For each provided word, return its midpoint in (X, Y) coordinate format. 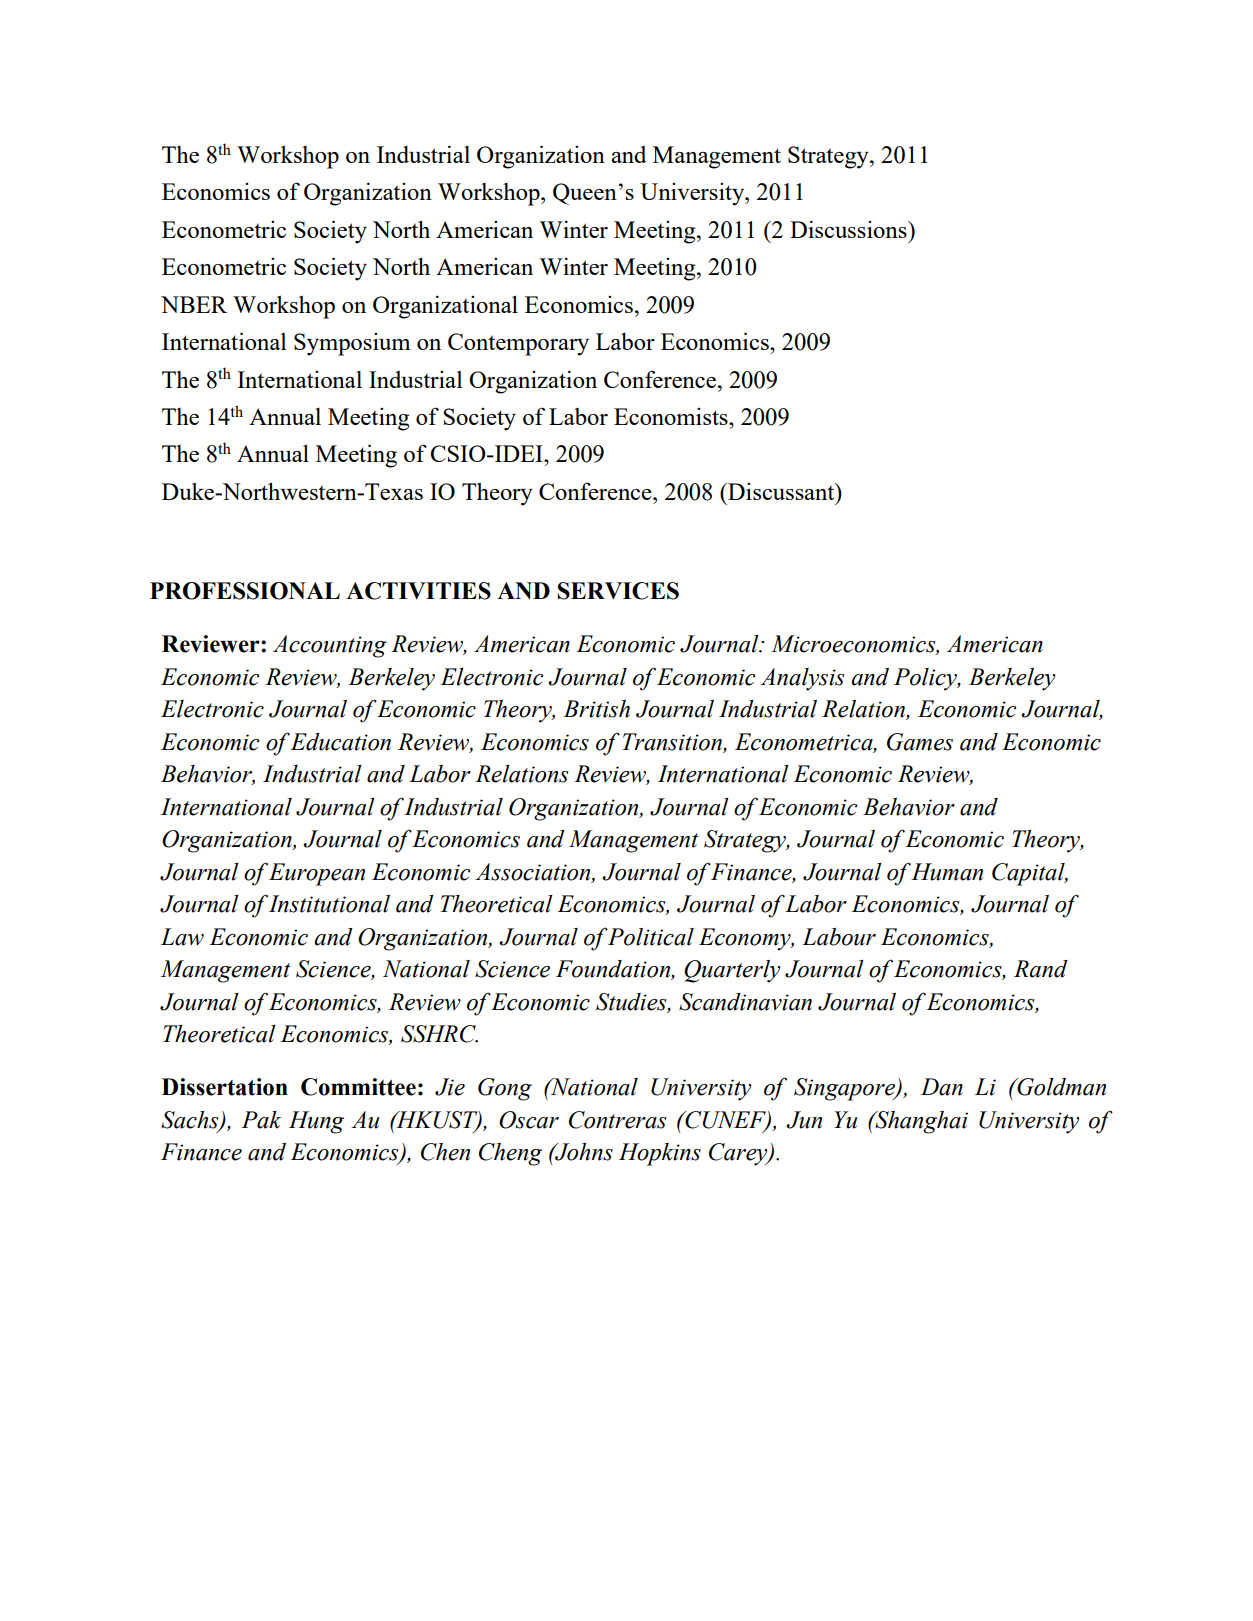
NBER (194, 304)
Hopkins (660, 1154)
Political (650, 937)
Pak (261, 1120)
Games (920, 742)
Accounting (330, 646)
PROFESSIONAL (245, 591)
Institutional (329, 904)
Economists (672, 416)
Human (947, 872)
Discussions (849, 229)
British (596, 709)
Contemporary (518, 344)
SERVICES (618, 591)
